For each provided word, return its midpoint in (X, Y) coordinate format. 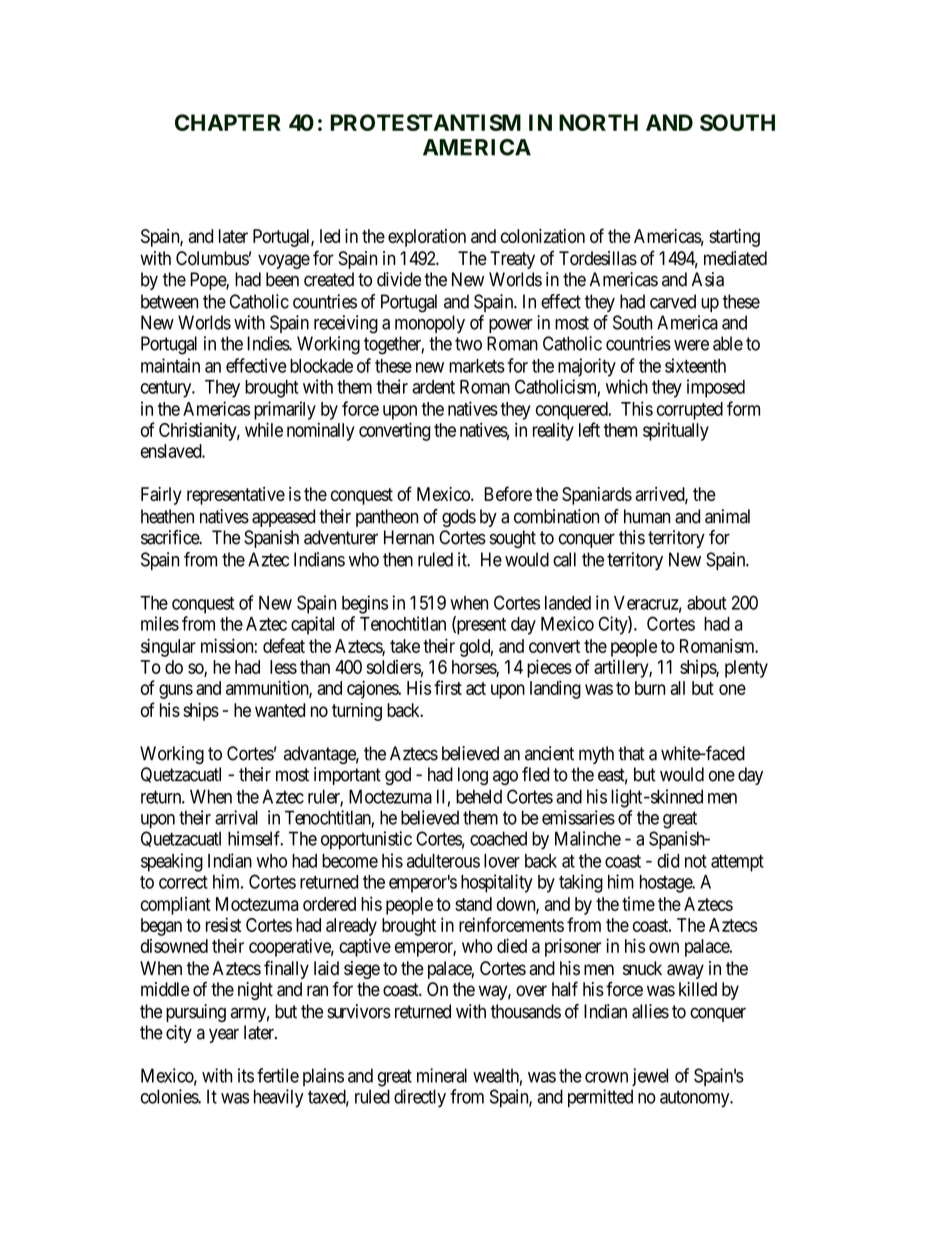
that (631, 753)
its (246, 1075)
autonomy (696, 1099)
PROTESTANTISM (425, 122)
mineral (442, 1075)
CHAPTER (228, 122)
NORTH (598, 122)
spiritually (676, 431)
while (264, 429)
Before (508, 493)
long (473, 776)
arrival (236, 817)
